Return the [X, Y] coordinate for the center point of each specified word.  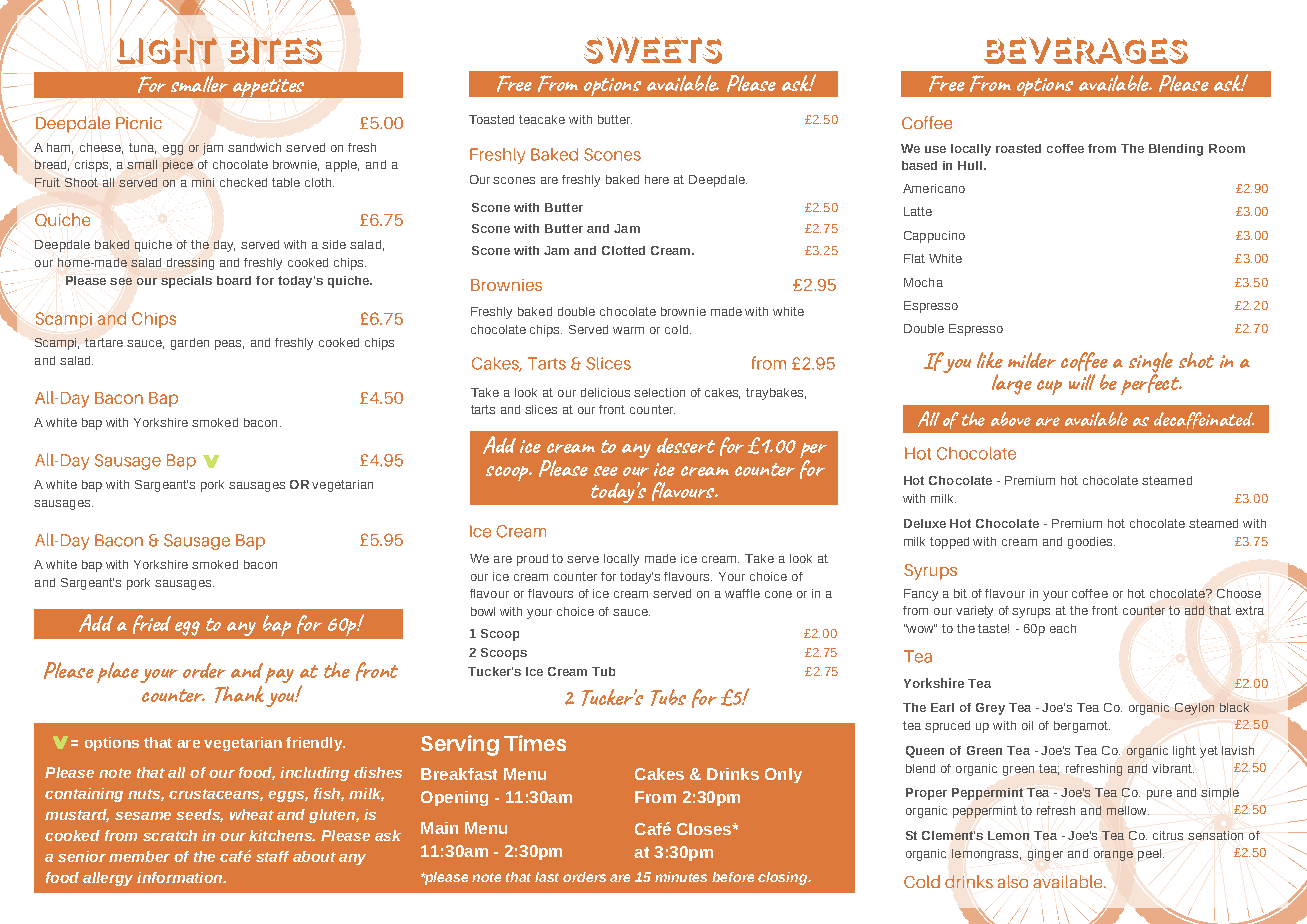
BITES [275, 51]
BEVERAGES [1086, 50]
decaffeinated [1204, 420]
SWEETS [653, 50]
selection [659, 392]
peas [229, 345]
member [139, 856]
